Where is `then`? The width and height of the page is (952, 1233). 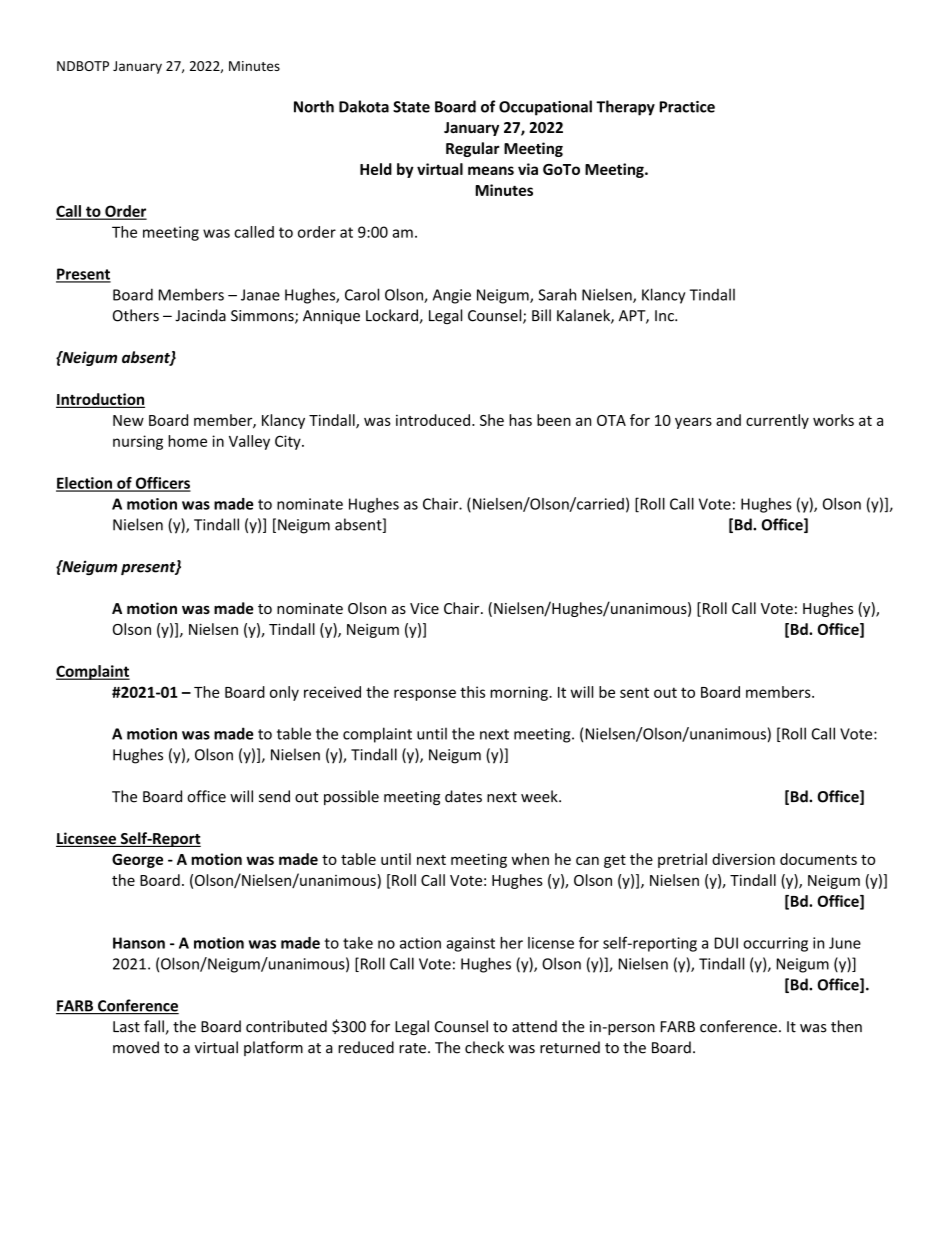
then is located at coordinates (846, 1026).
